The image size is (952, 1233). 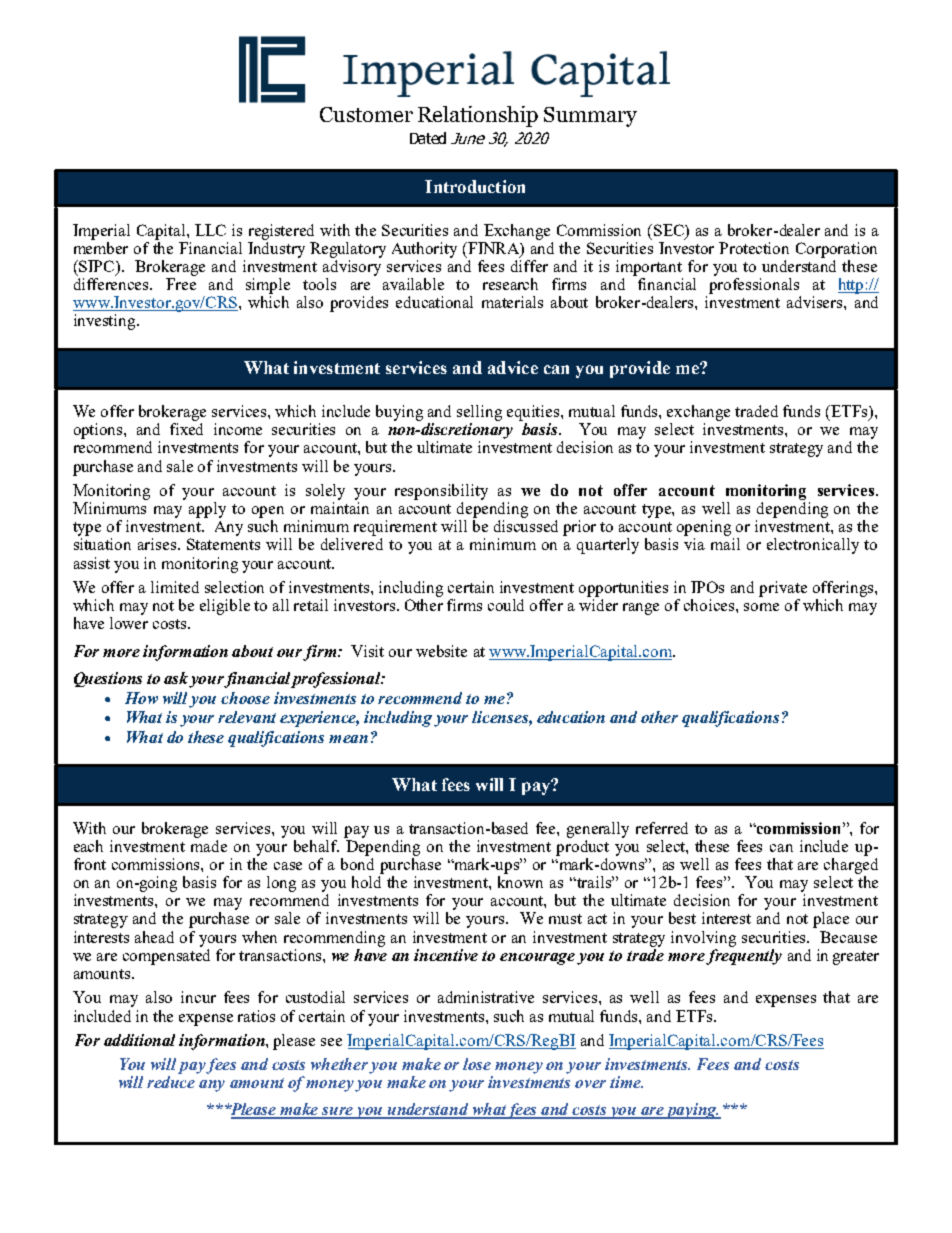 What do you see at coordinates (761, 607) in the page?
I see `some` at bounding box center [761, 607].
